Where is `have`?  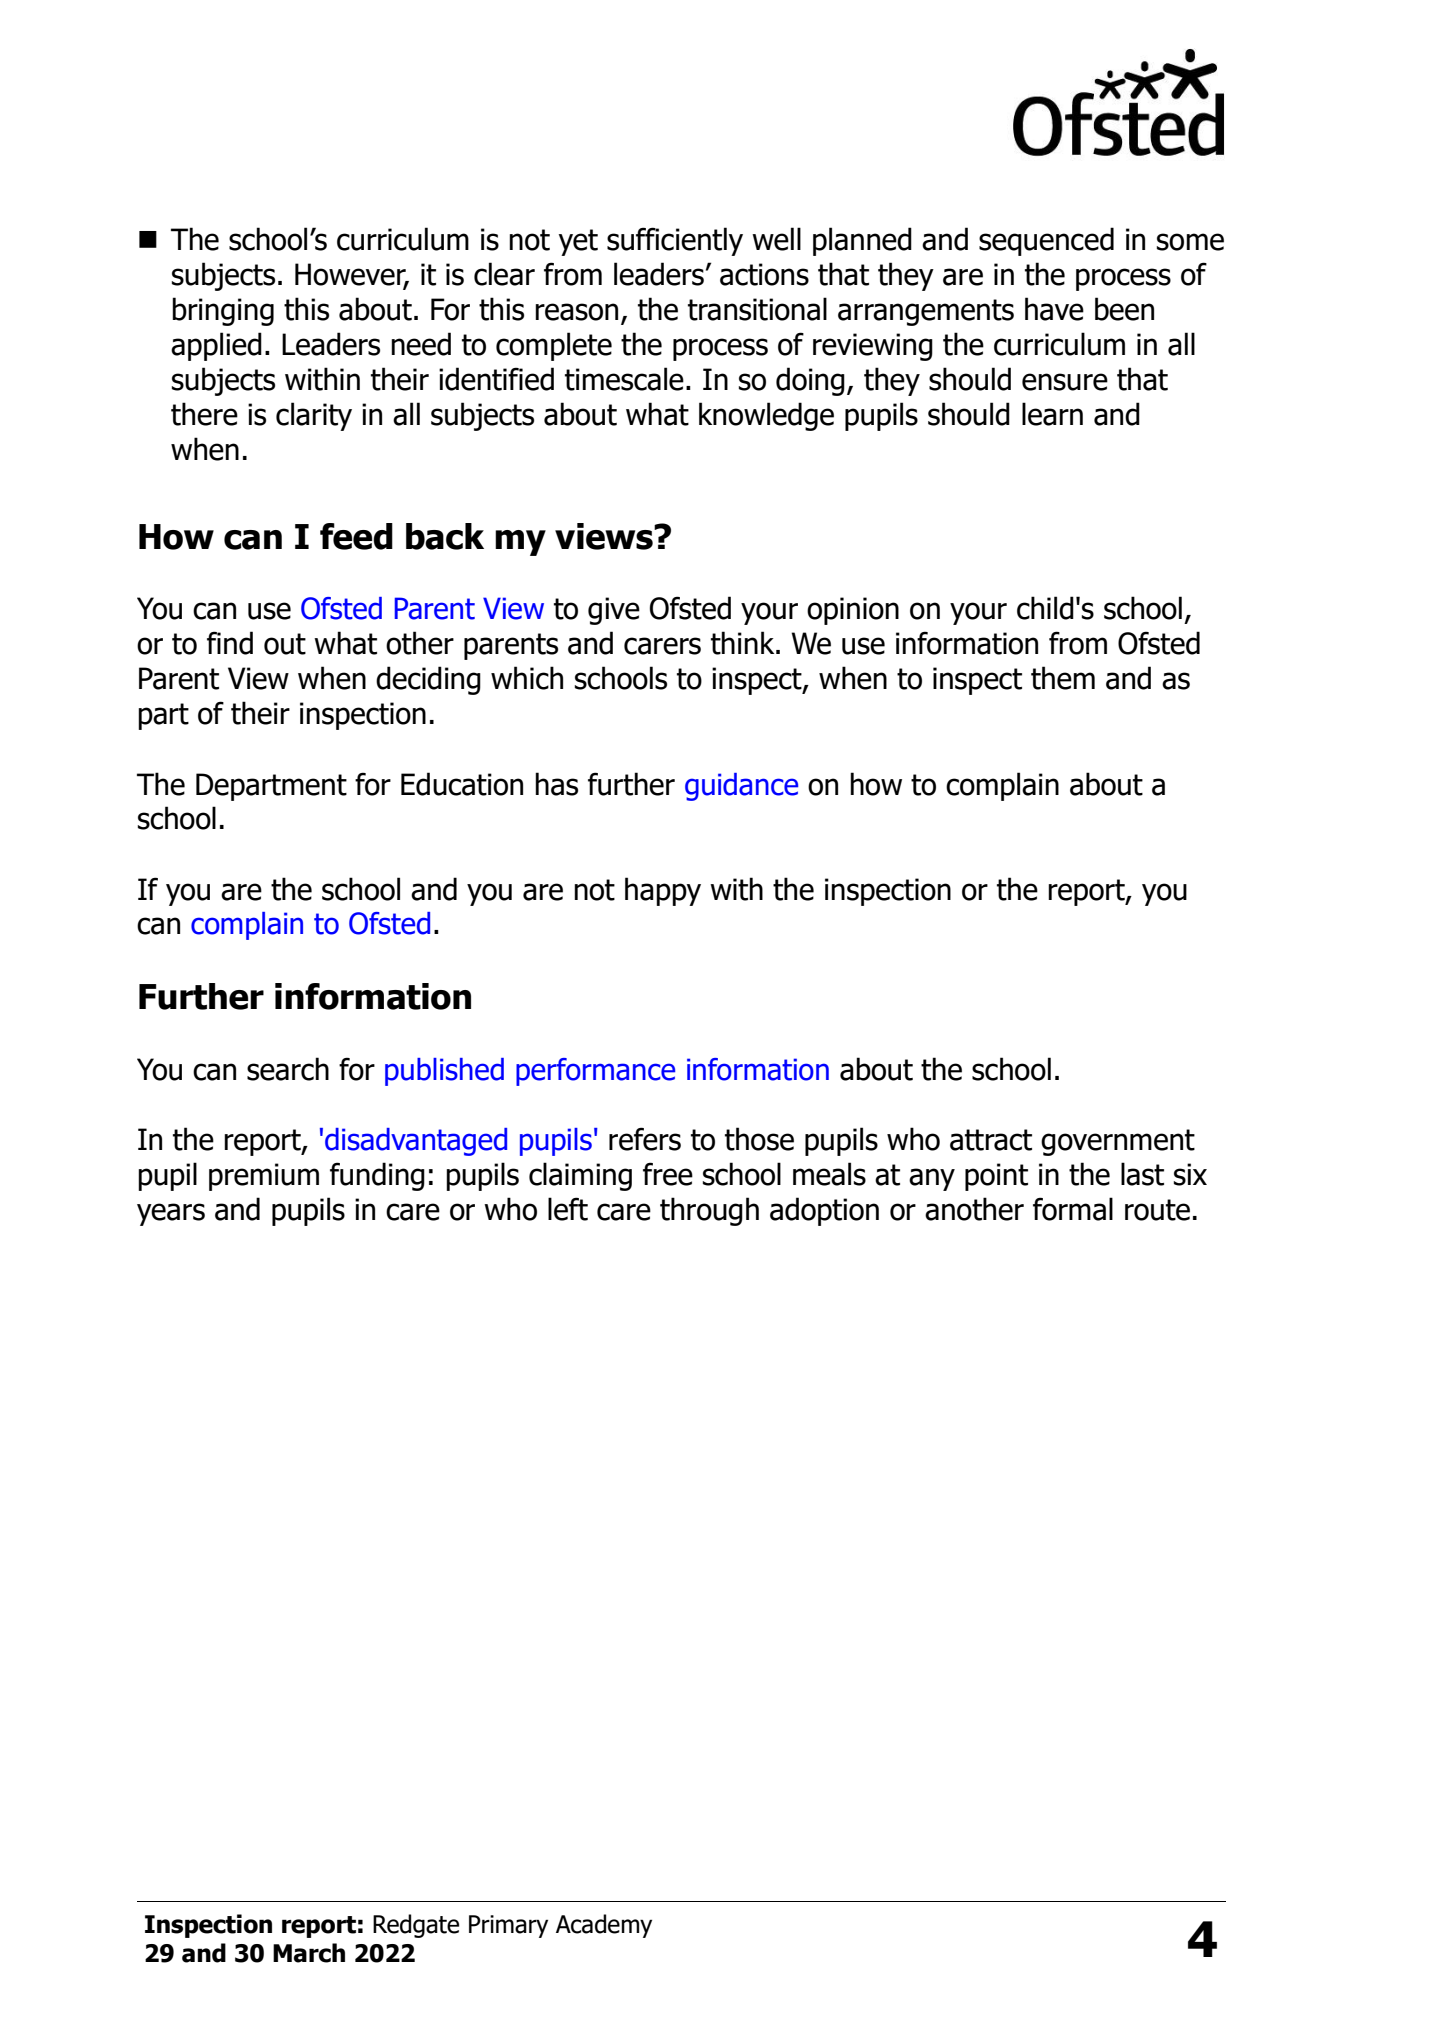 have is located at coordinates (1054, 309).
